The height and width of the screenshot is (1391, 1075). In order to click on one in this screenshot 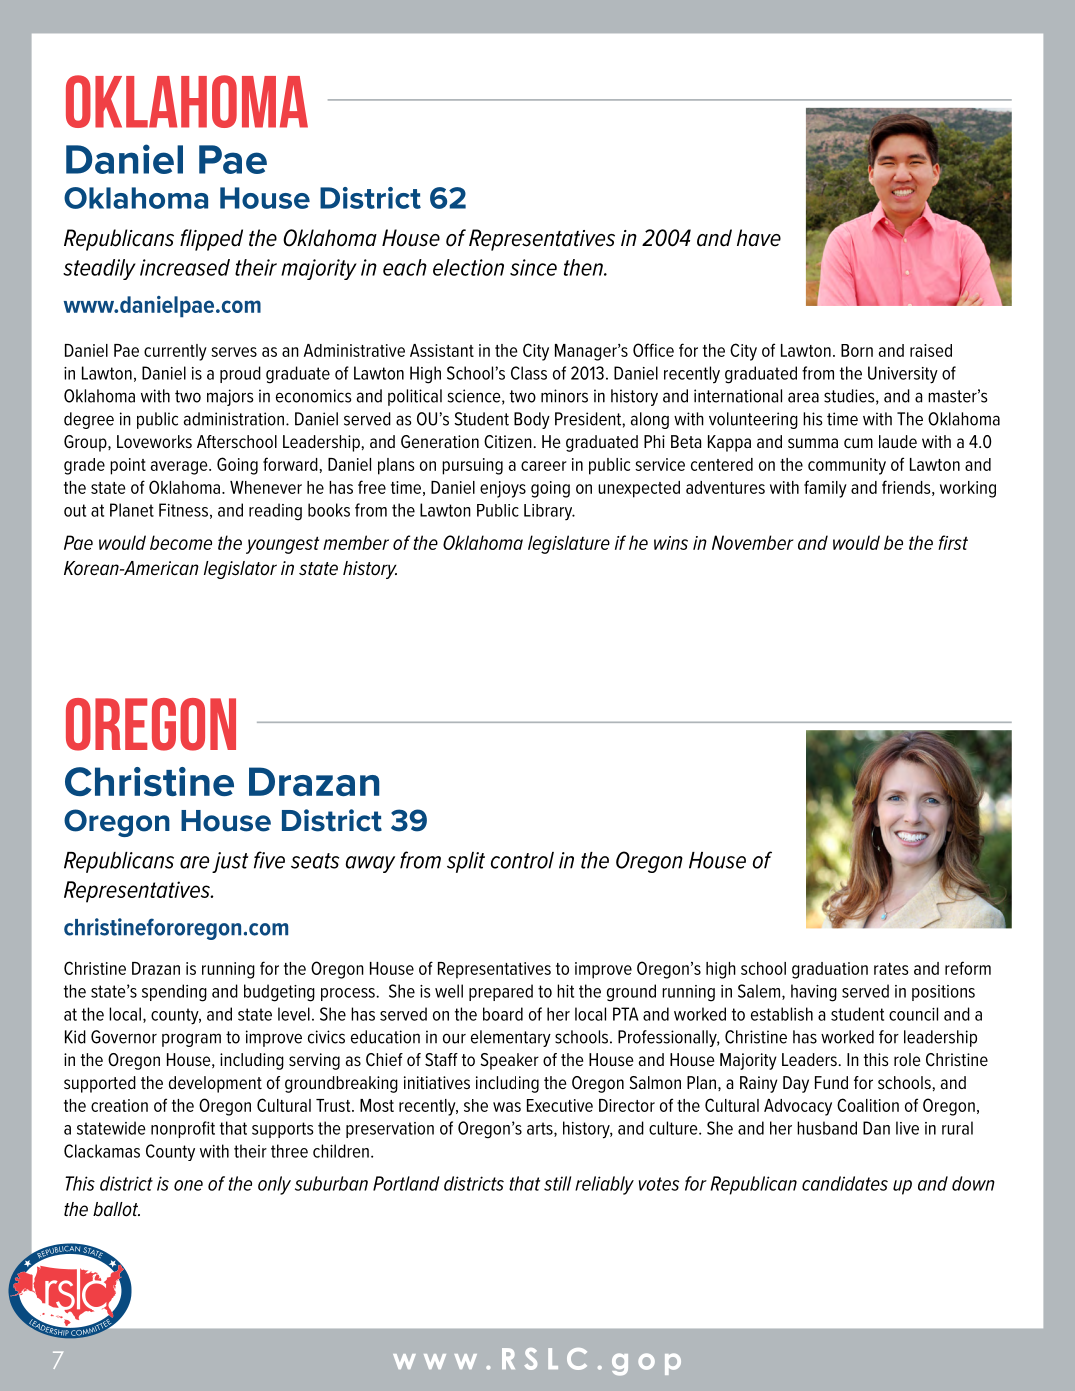, I will do `click(188, 1185)`.
